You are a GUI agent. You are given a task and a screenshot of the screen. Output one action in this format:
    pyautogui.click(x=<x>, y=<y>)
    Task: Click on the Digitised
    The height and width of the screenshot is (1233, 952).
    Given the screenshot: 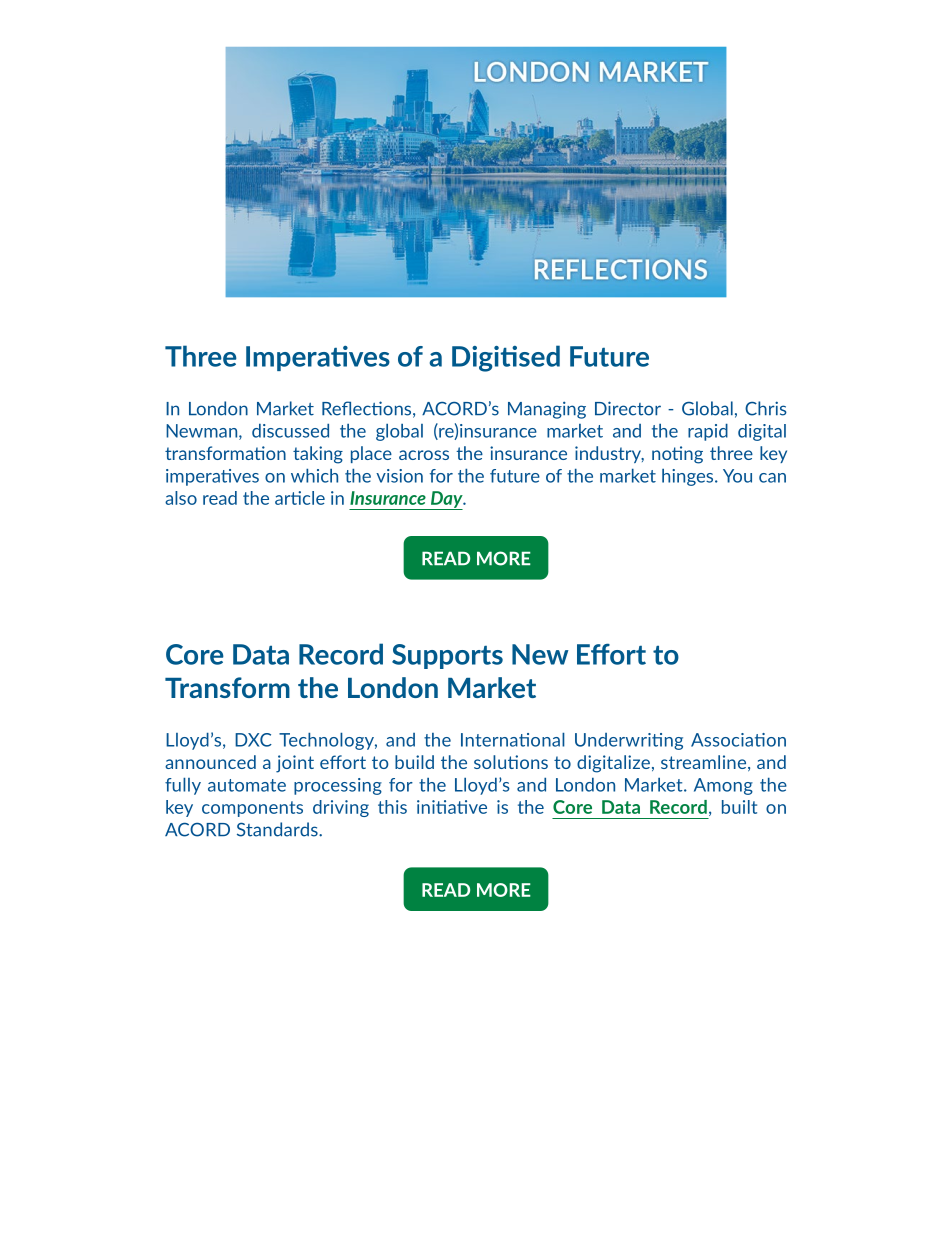 What is the action you would take?
    pyautogui.click(x=506, y=358)
